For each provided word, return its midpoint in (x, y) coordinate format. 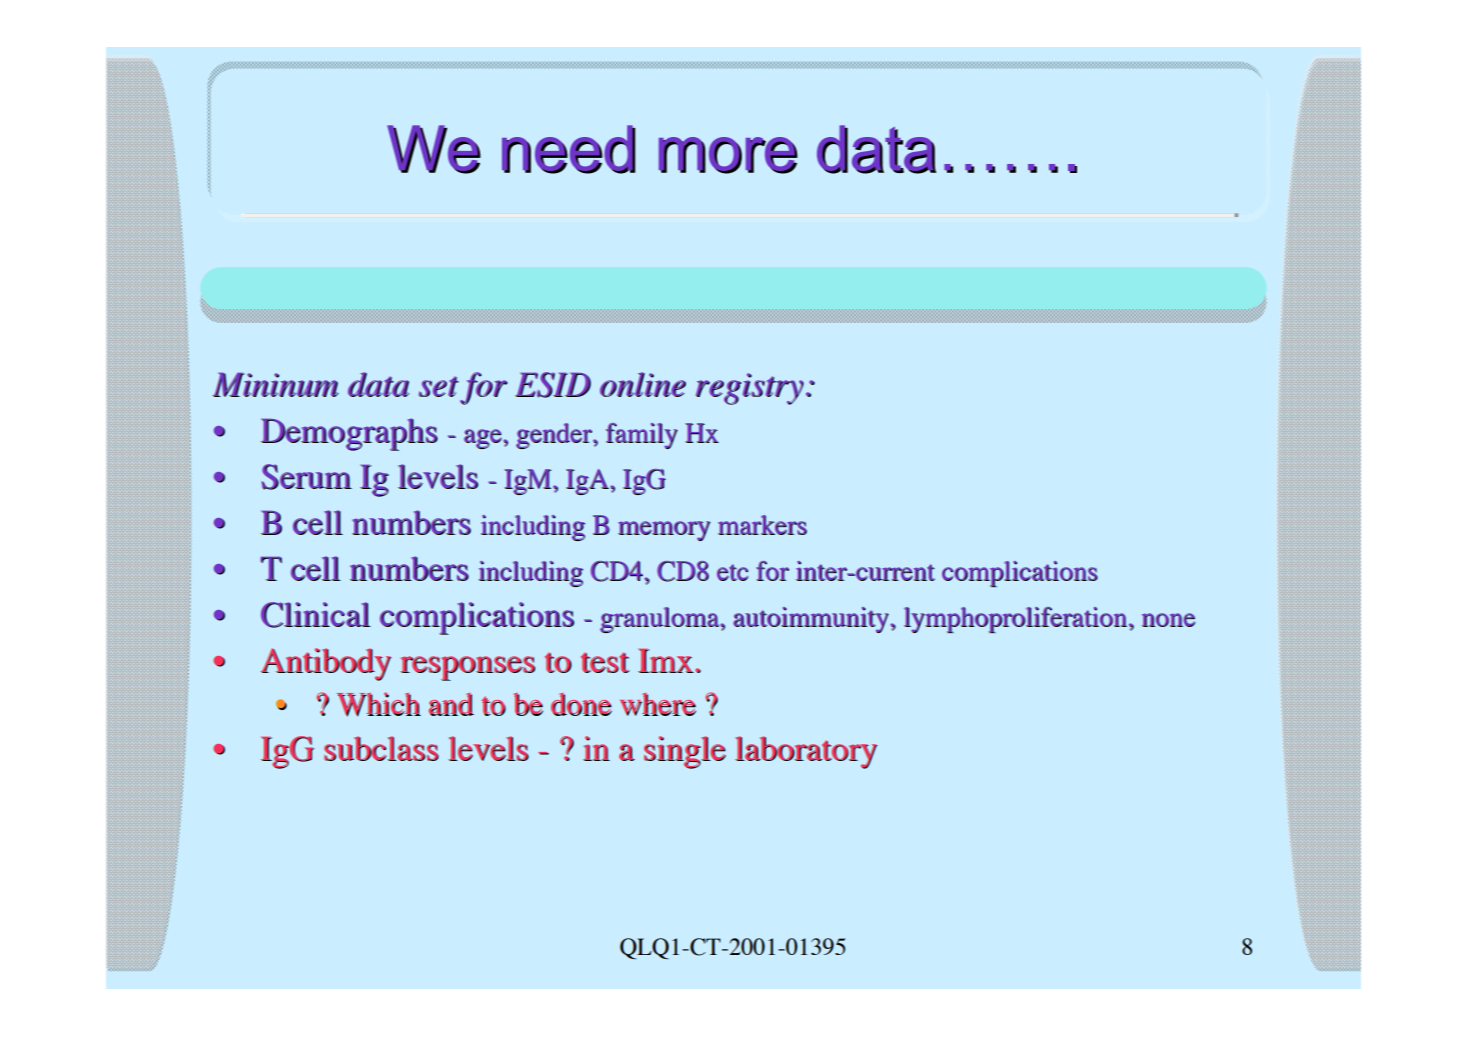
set (439, 386)
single (685, 752)
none (1169, 620)
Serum (306, 477)
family (642, 436)
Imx (666, 661)
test (605, 662)
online (643, 384)
